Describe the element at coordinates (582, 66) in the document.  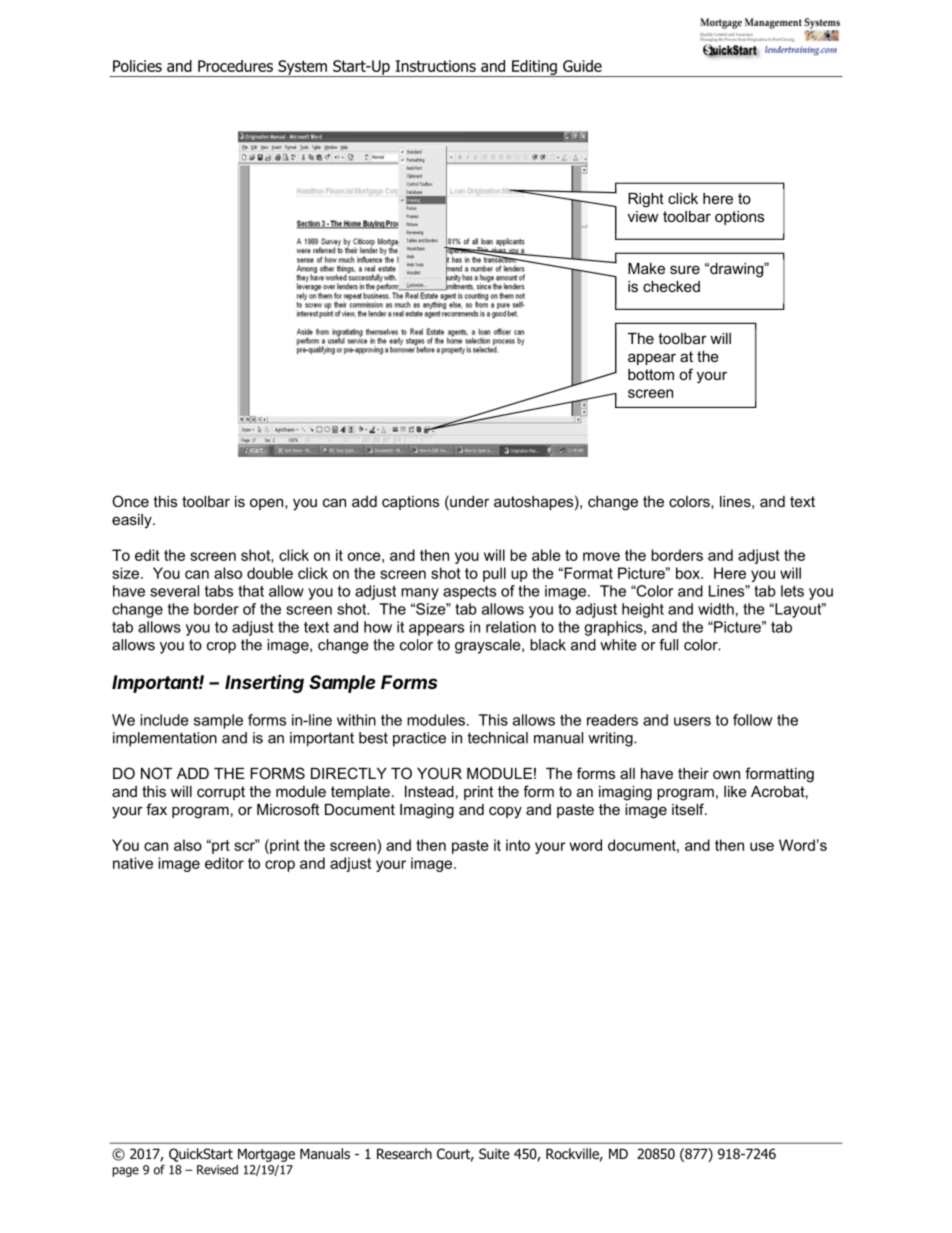
I see `Guide` at that location.
